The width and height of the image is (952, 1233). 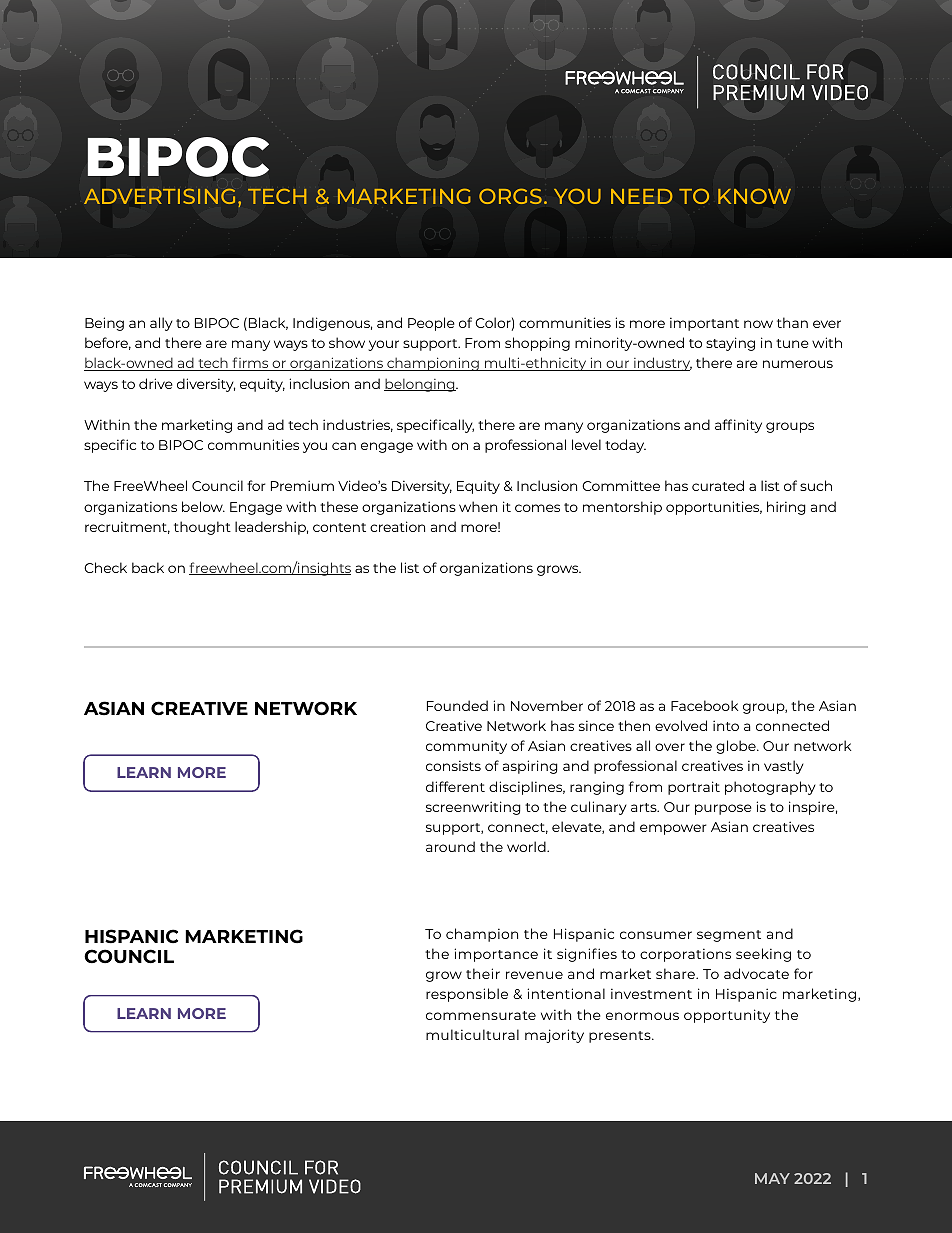 What do you see at coordinates (756, 973) in the image?
I see `advocate` at bounding box center [756, 973].
